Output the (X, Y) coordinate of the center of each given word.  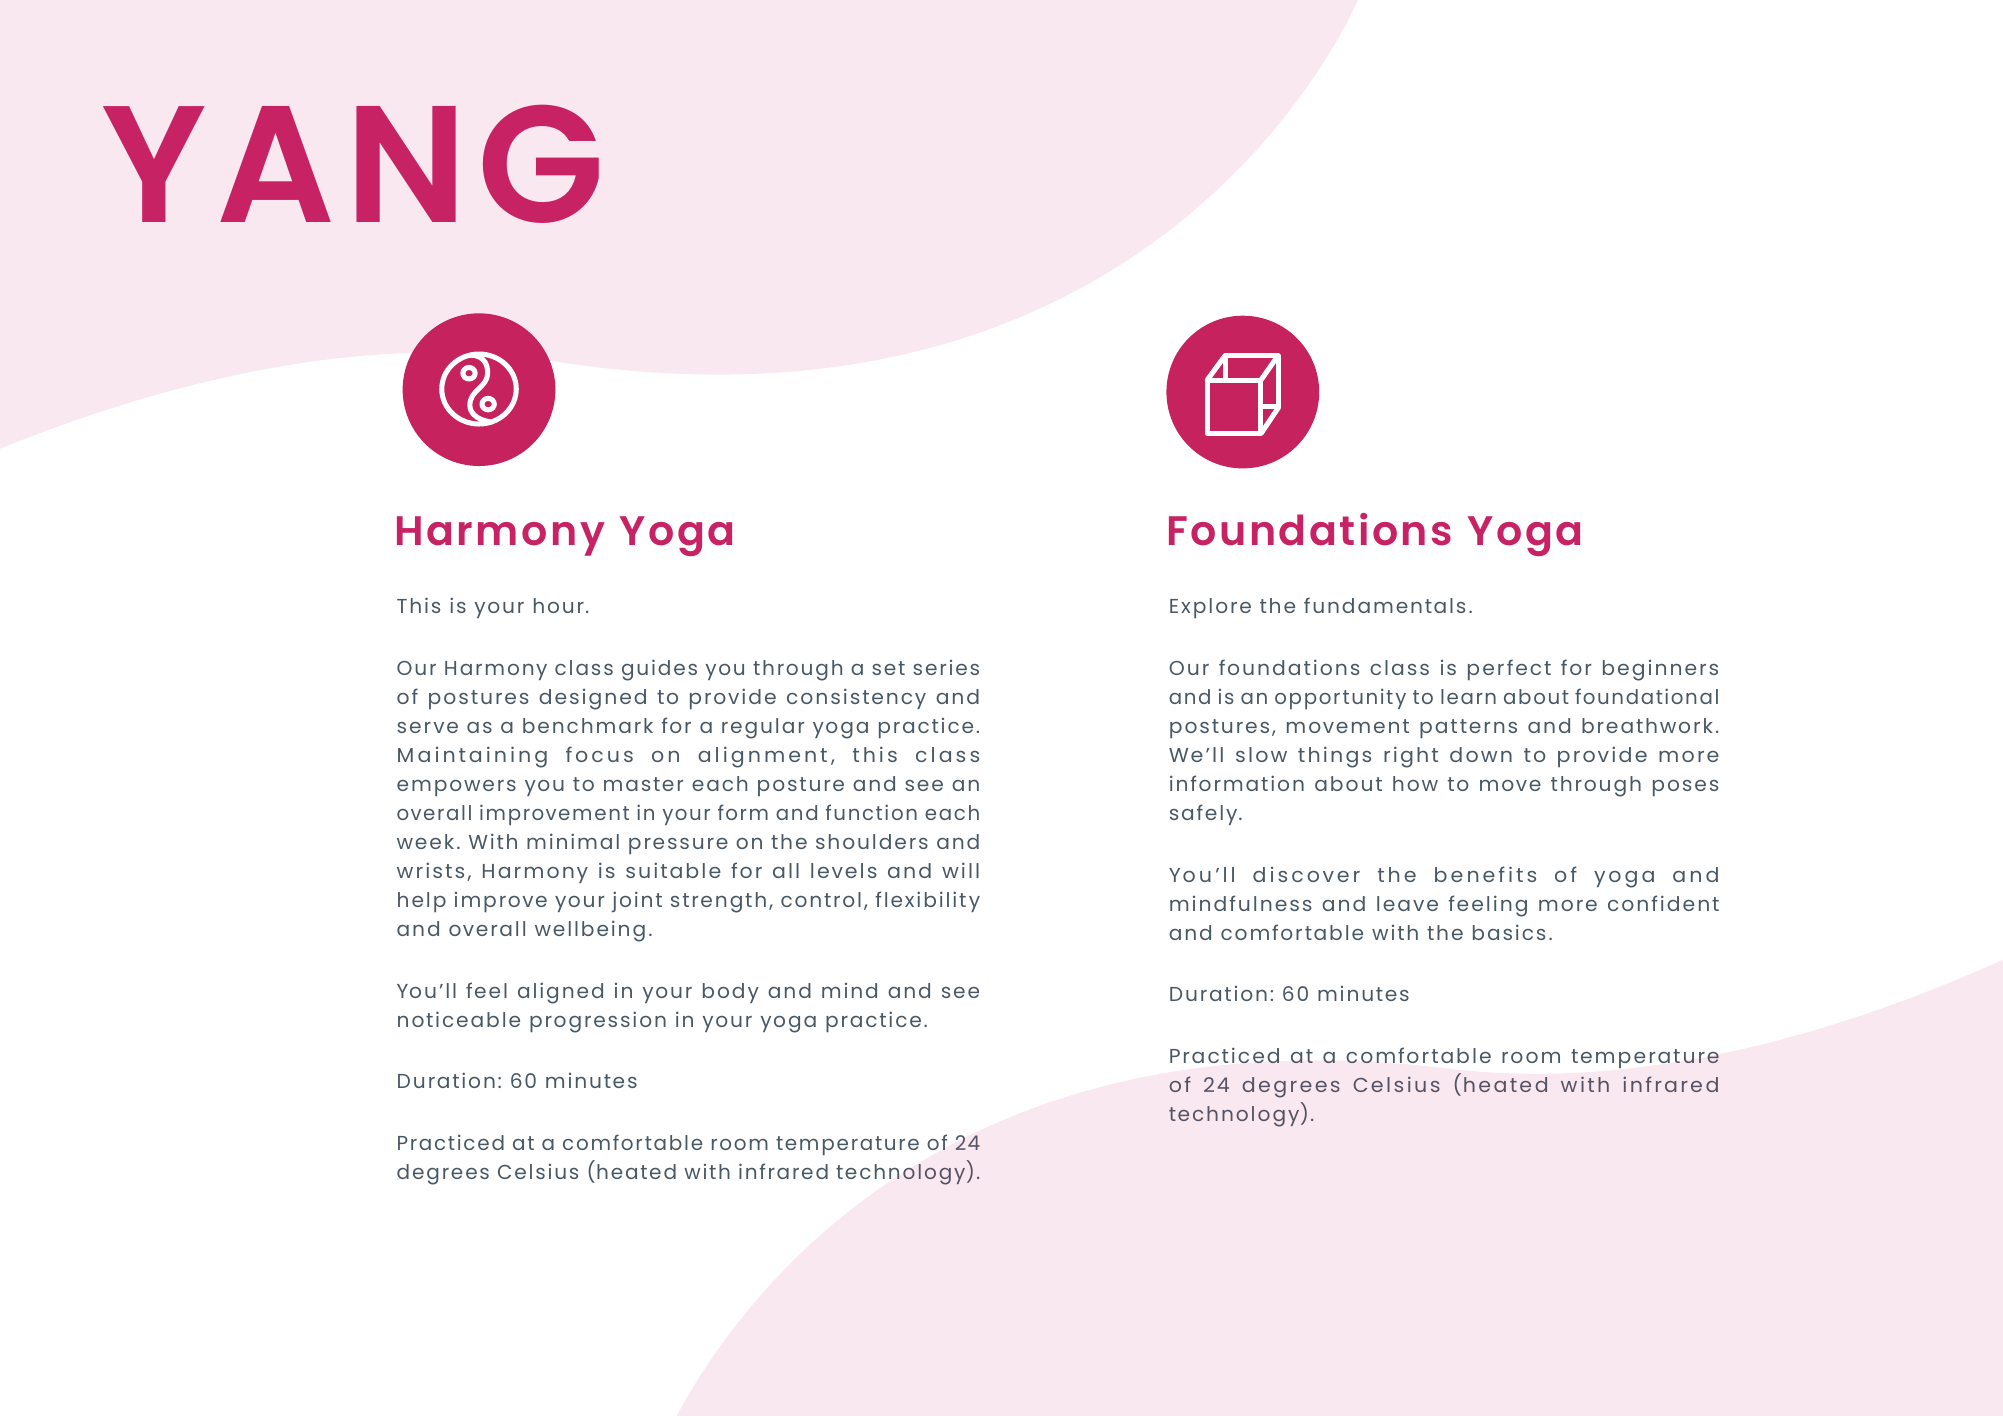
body (731, 993)
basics (1509, 932)
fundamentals (1384, 605)
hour (559, 605)
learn (1468, 696)
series (946, 667)
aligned (560, 993)
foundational (1646, 696)
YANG (351, 164)
